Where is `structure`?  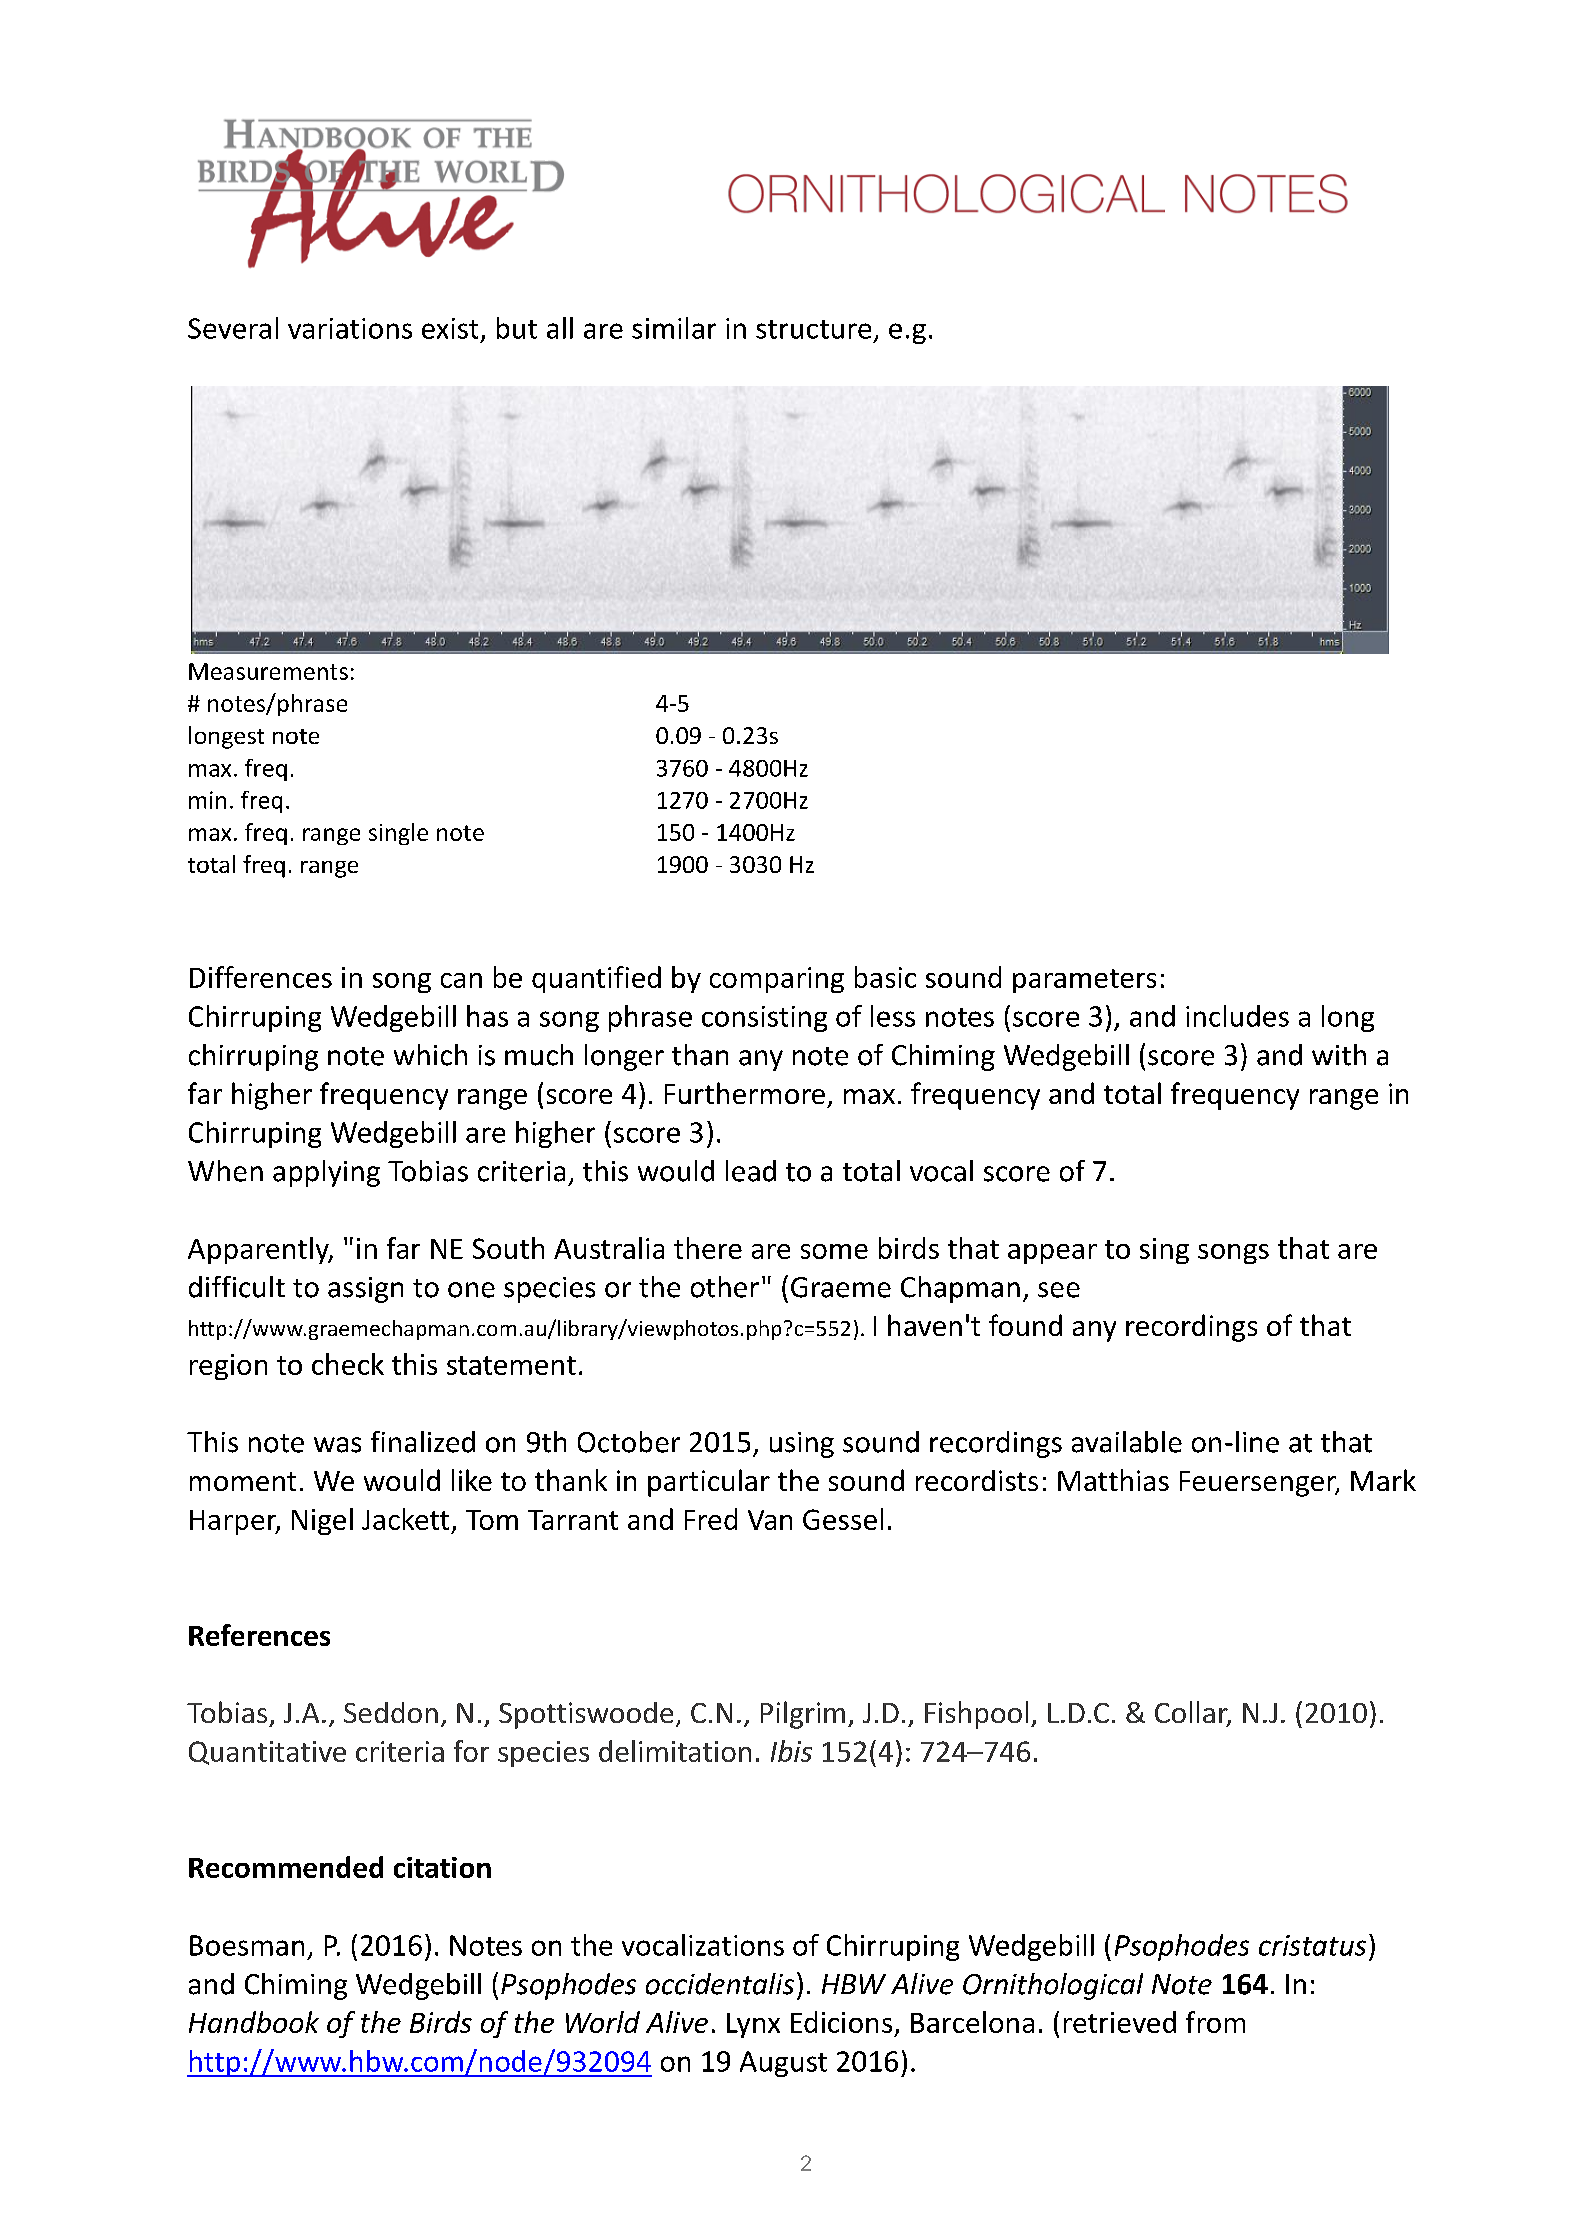 structure is located at coordinates (813, 329).
